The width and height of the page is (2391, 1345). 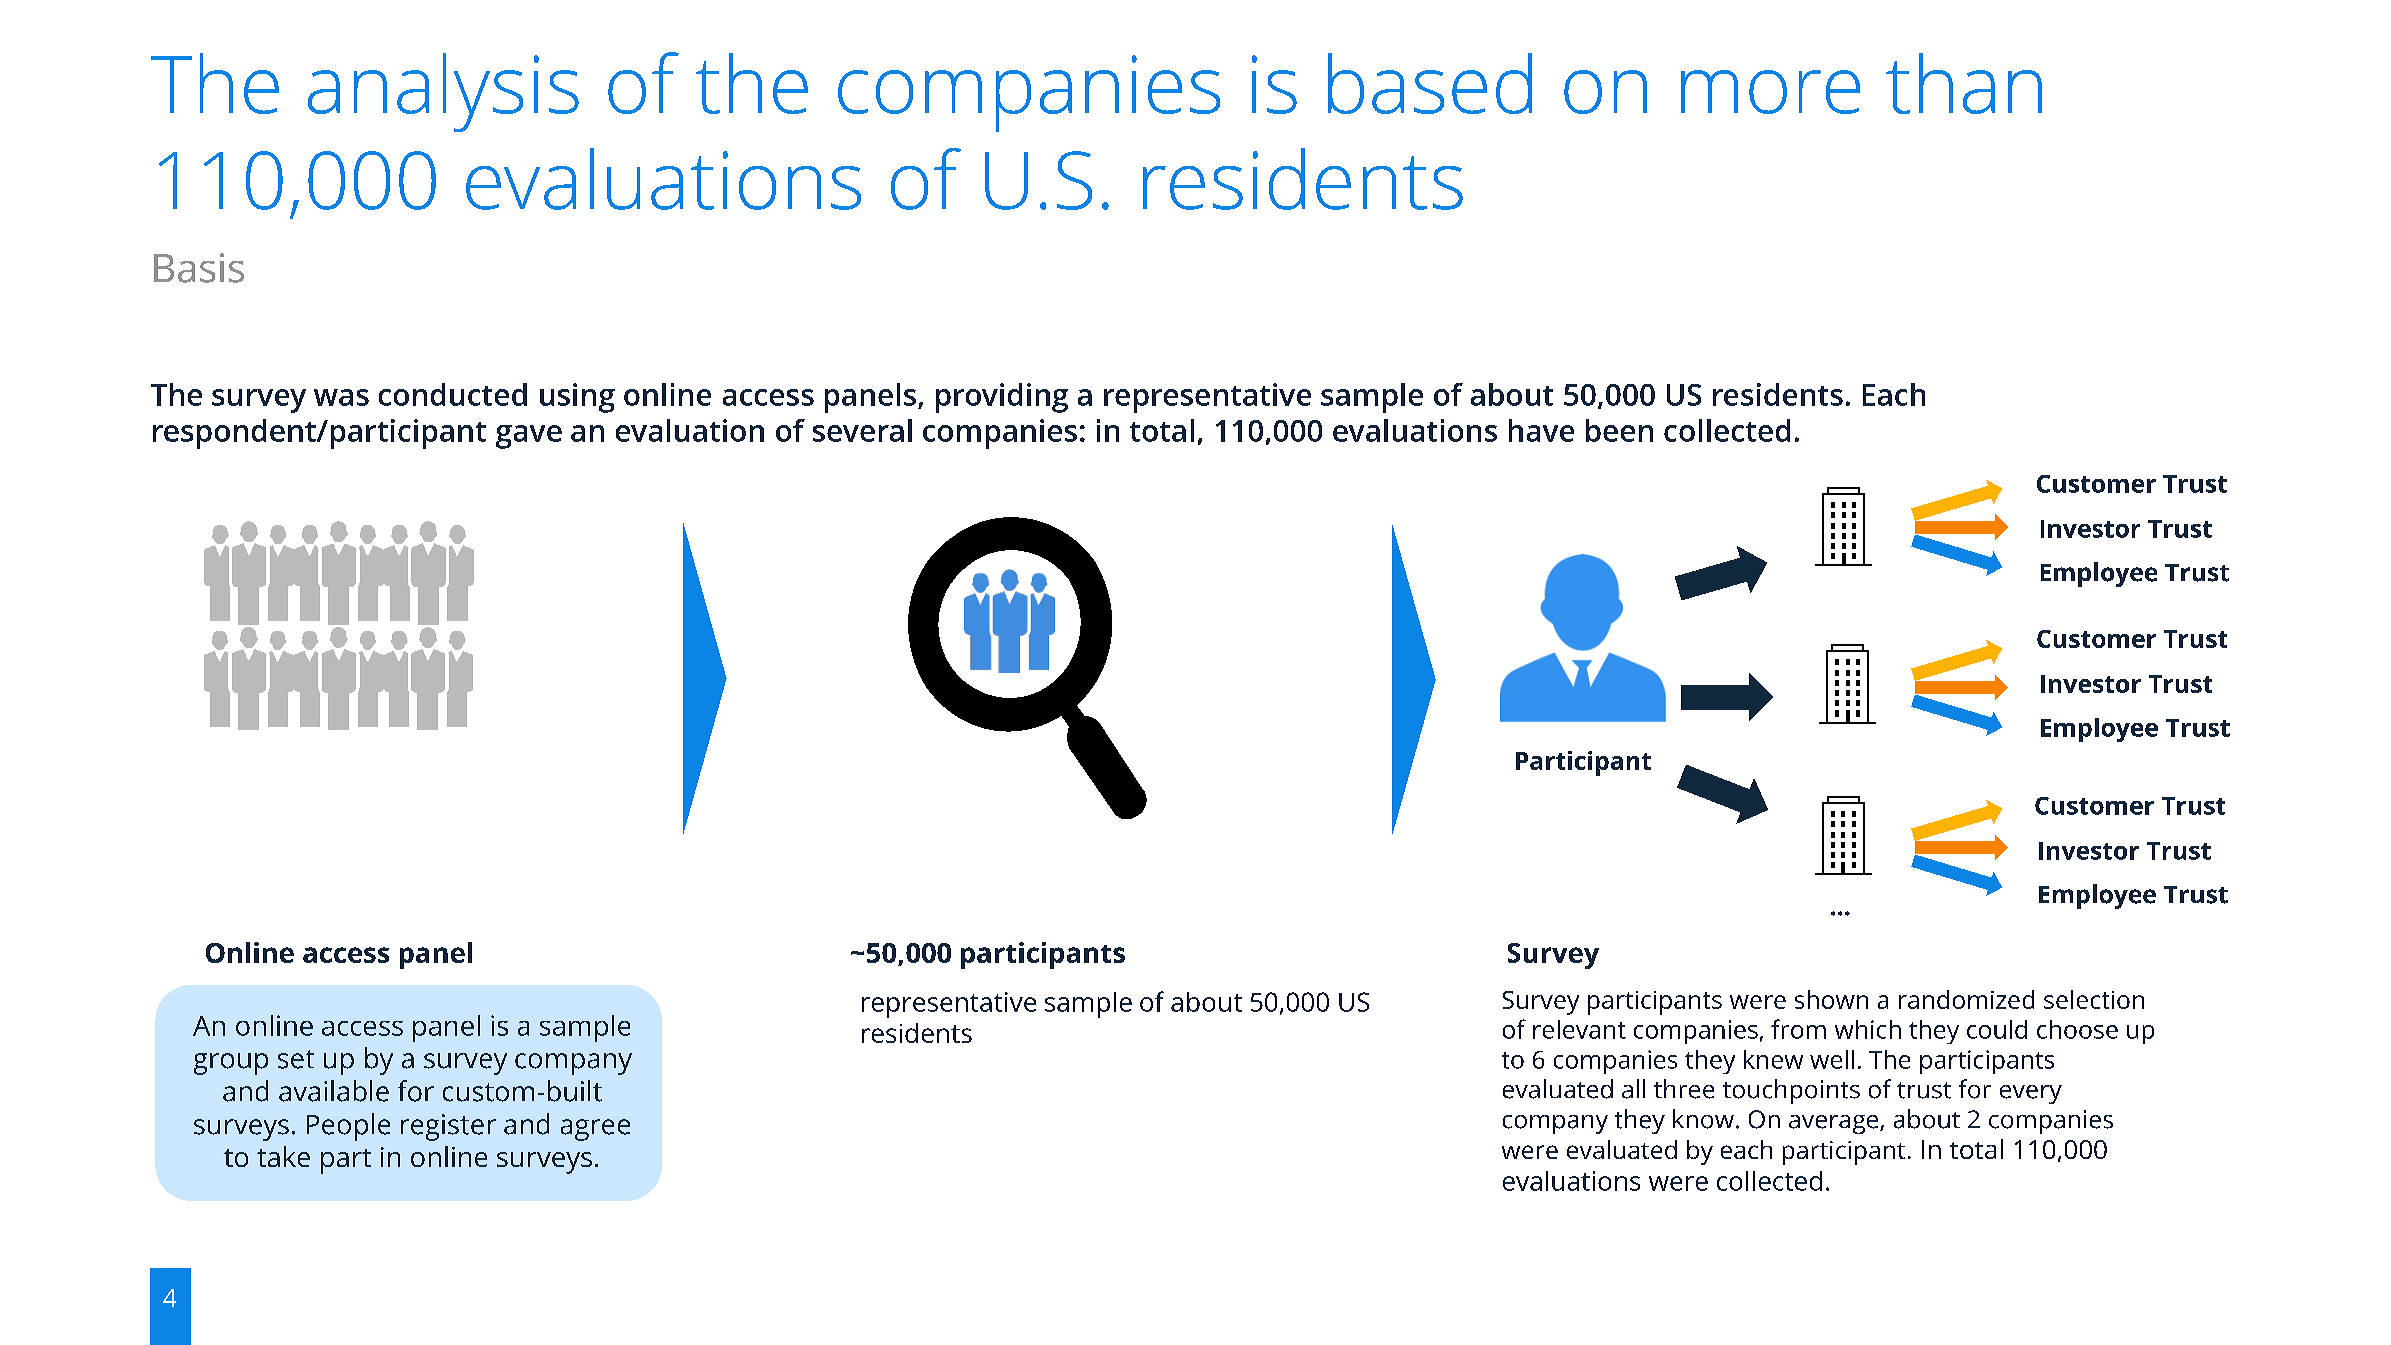 I want to click on more, so click(x=1770, y=92).
